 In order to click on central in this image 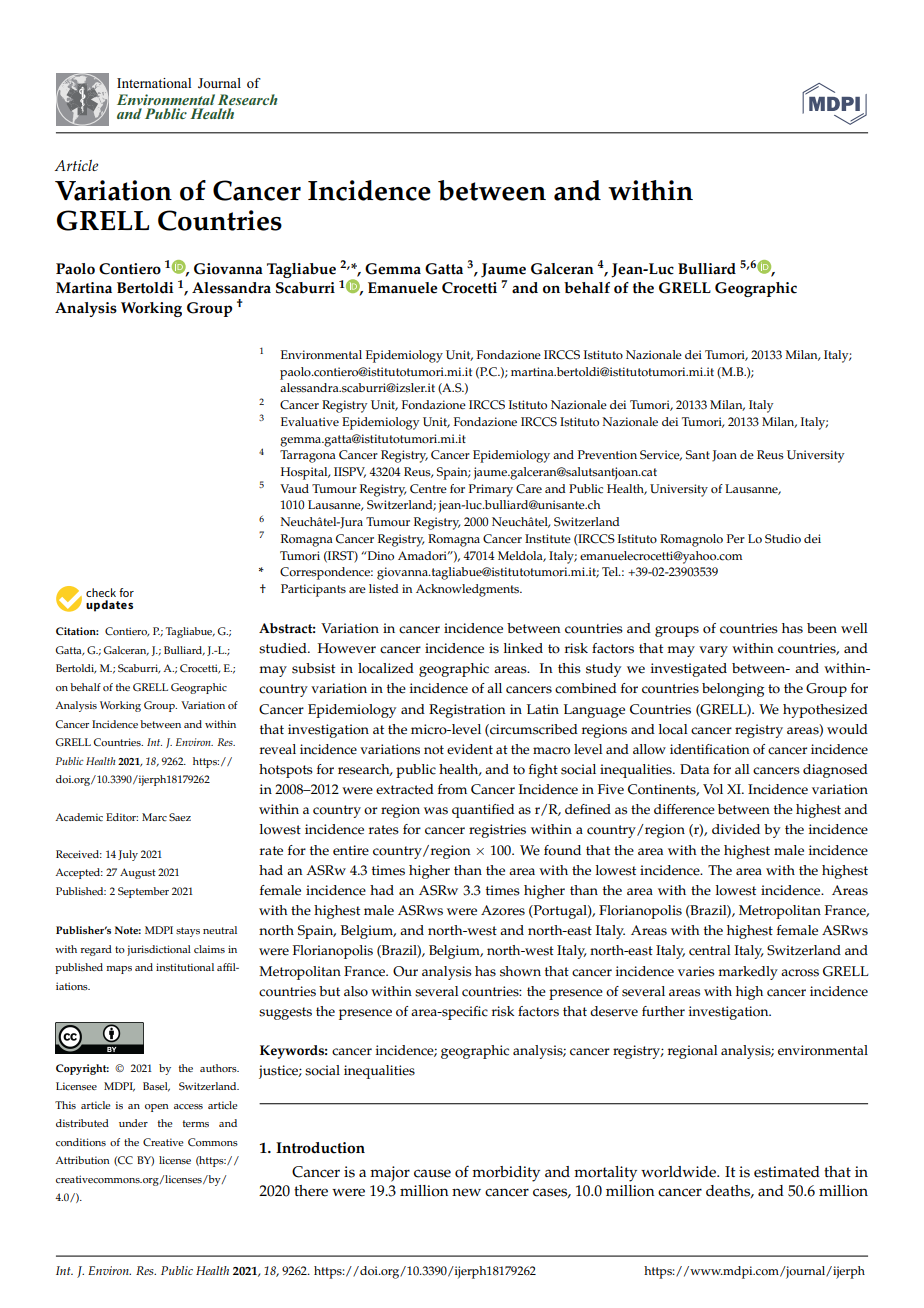, I will do `click(710, 950)`.
